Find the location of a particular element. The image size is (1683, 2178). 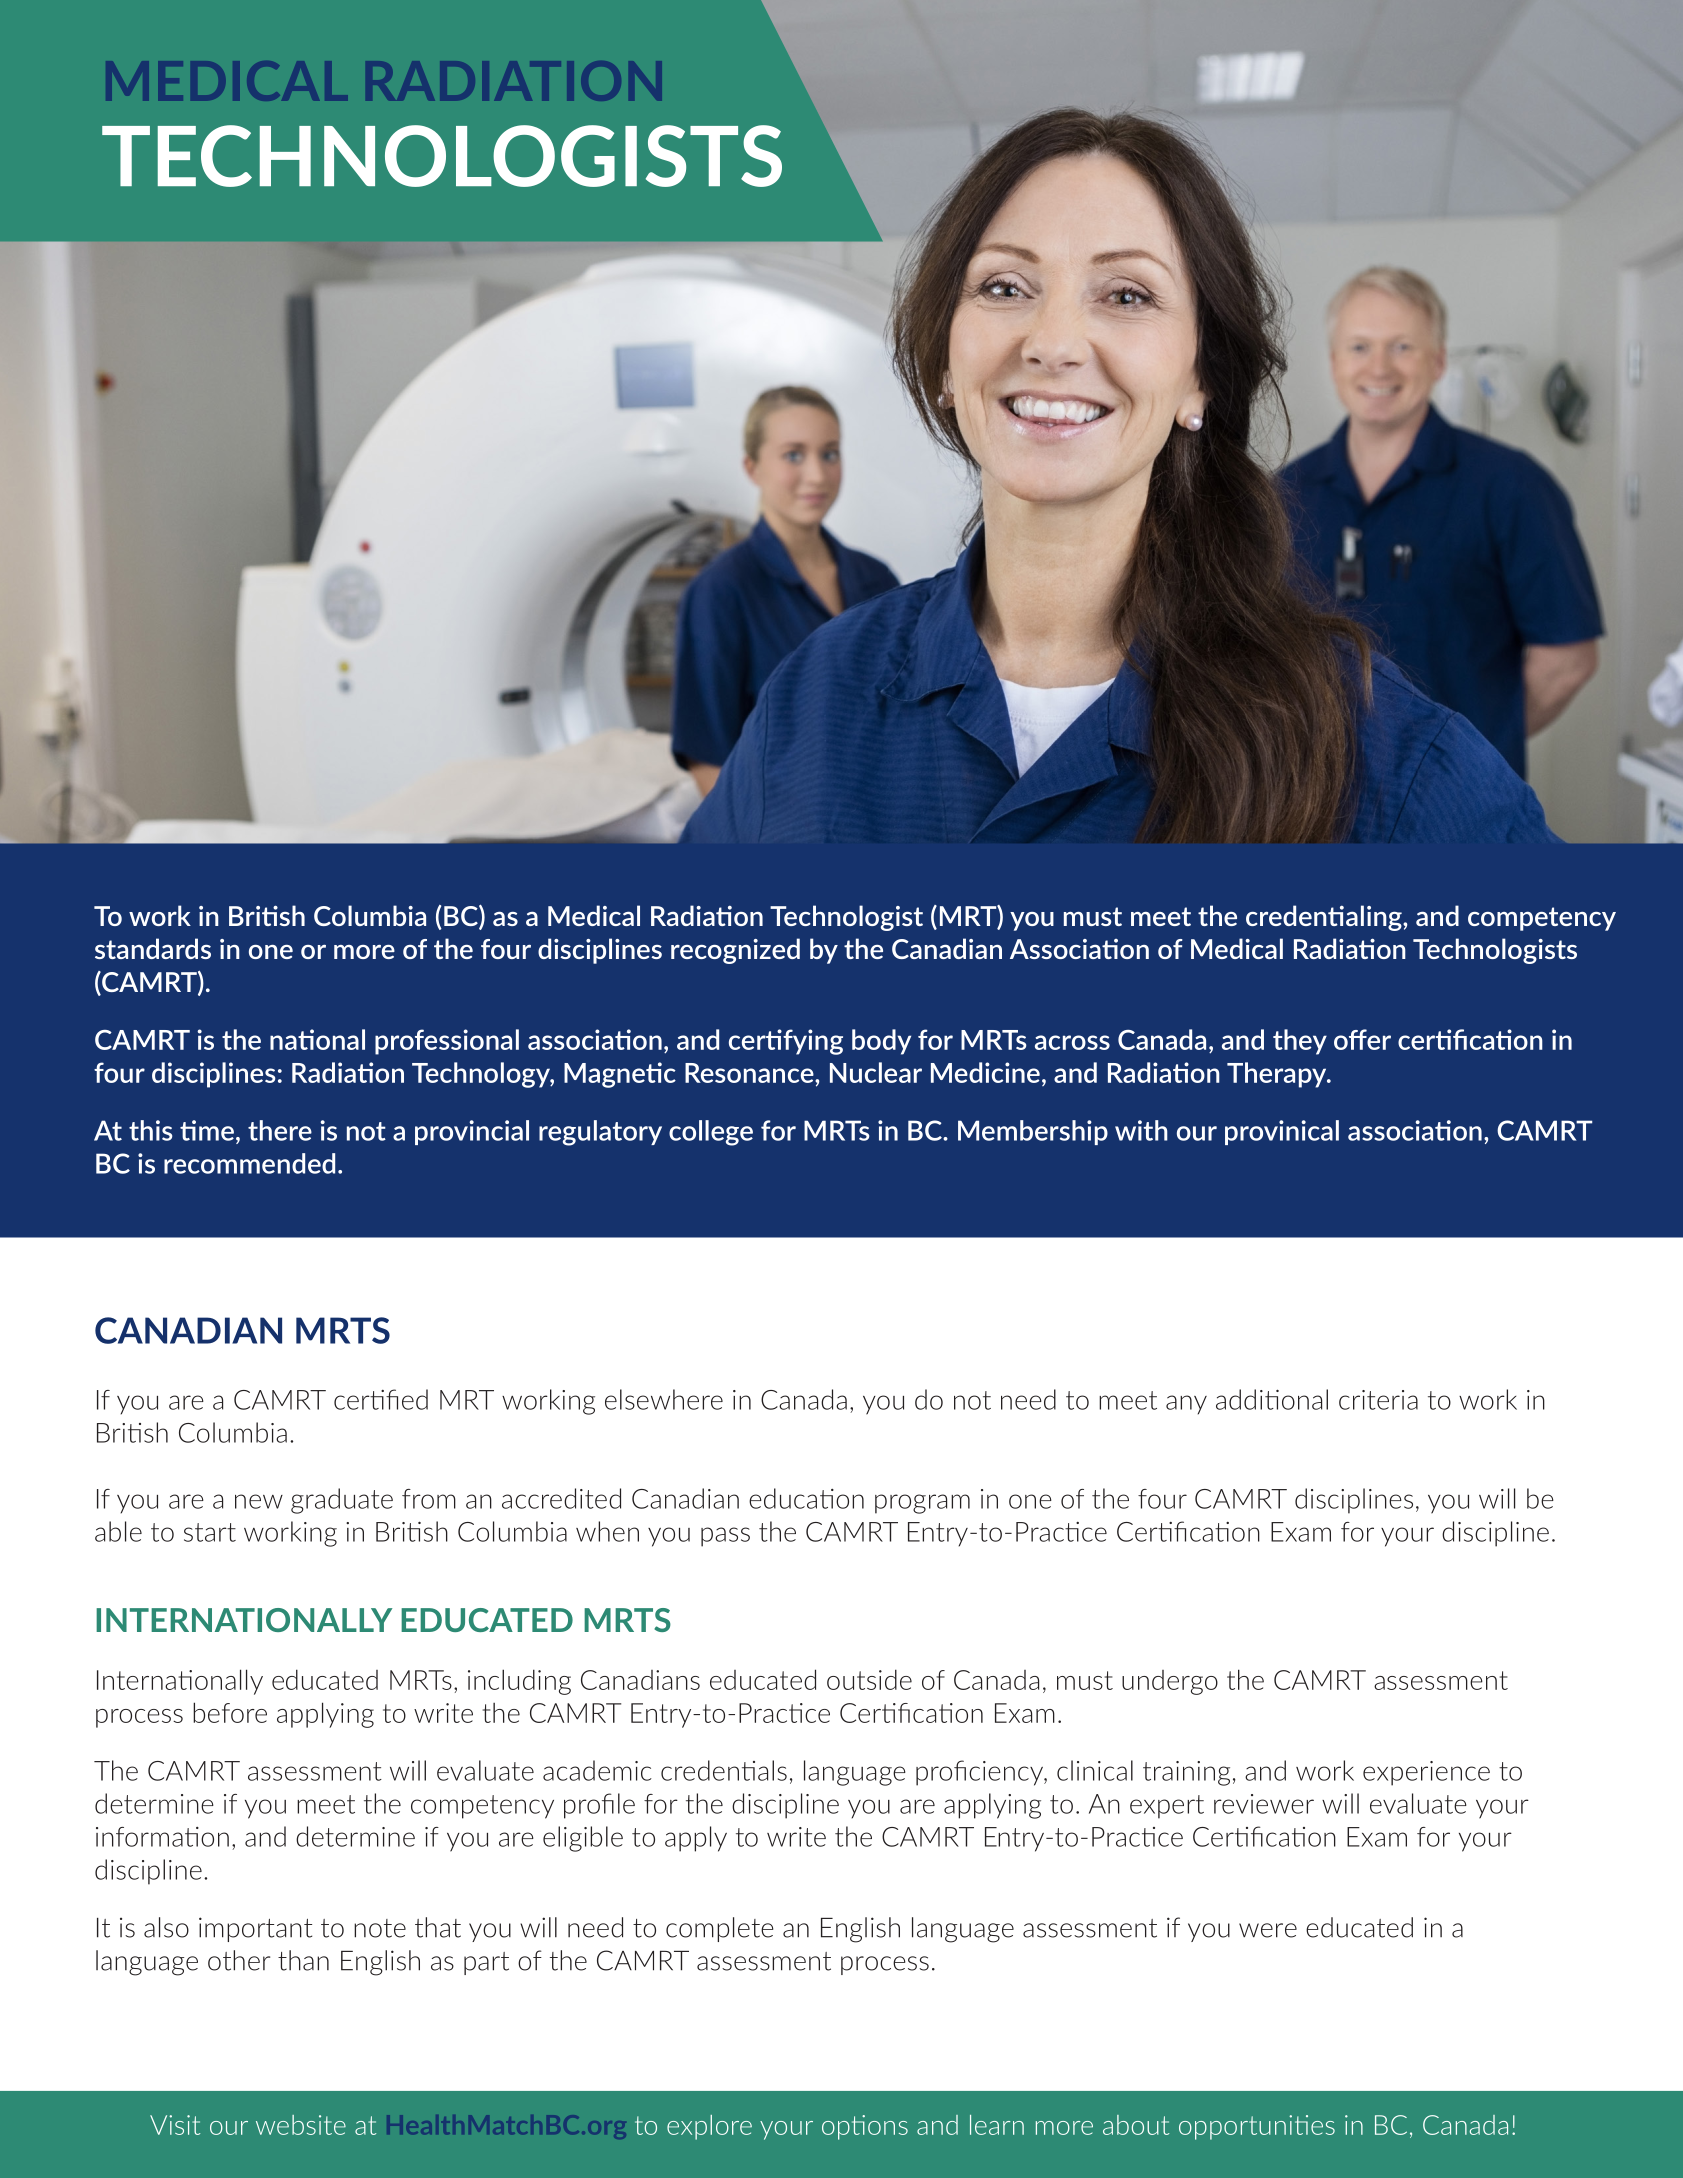

pass is located at coordinates (725, 1537).
